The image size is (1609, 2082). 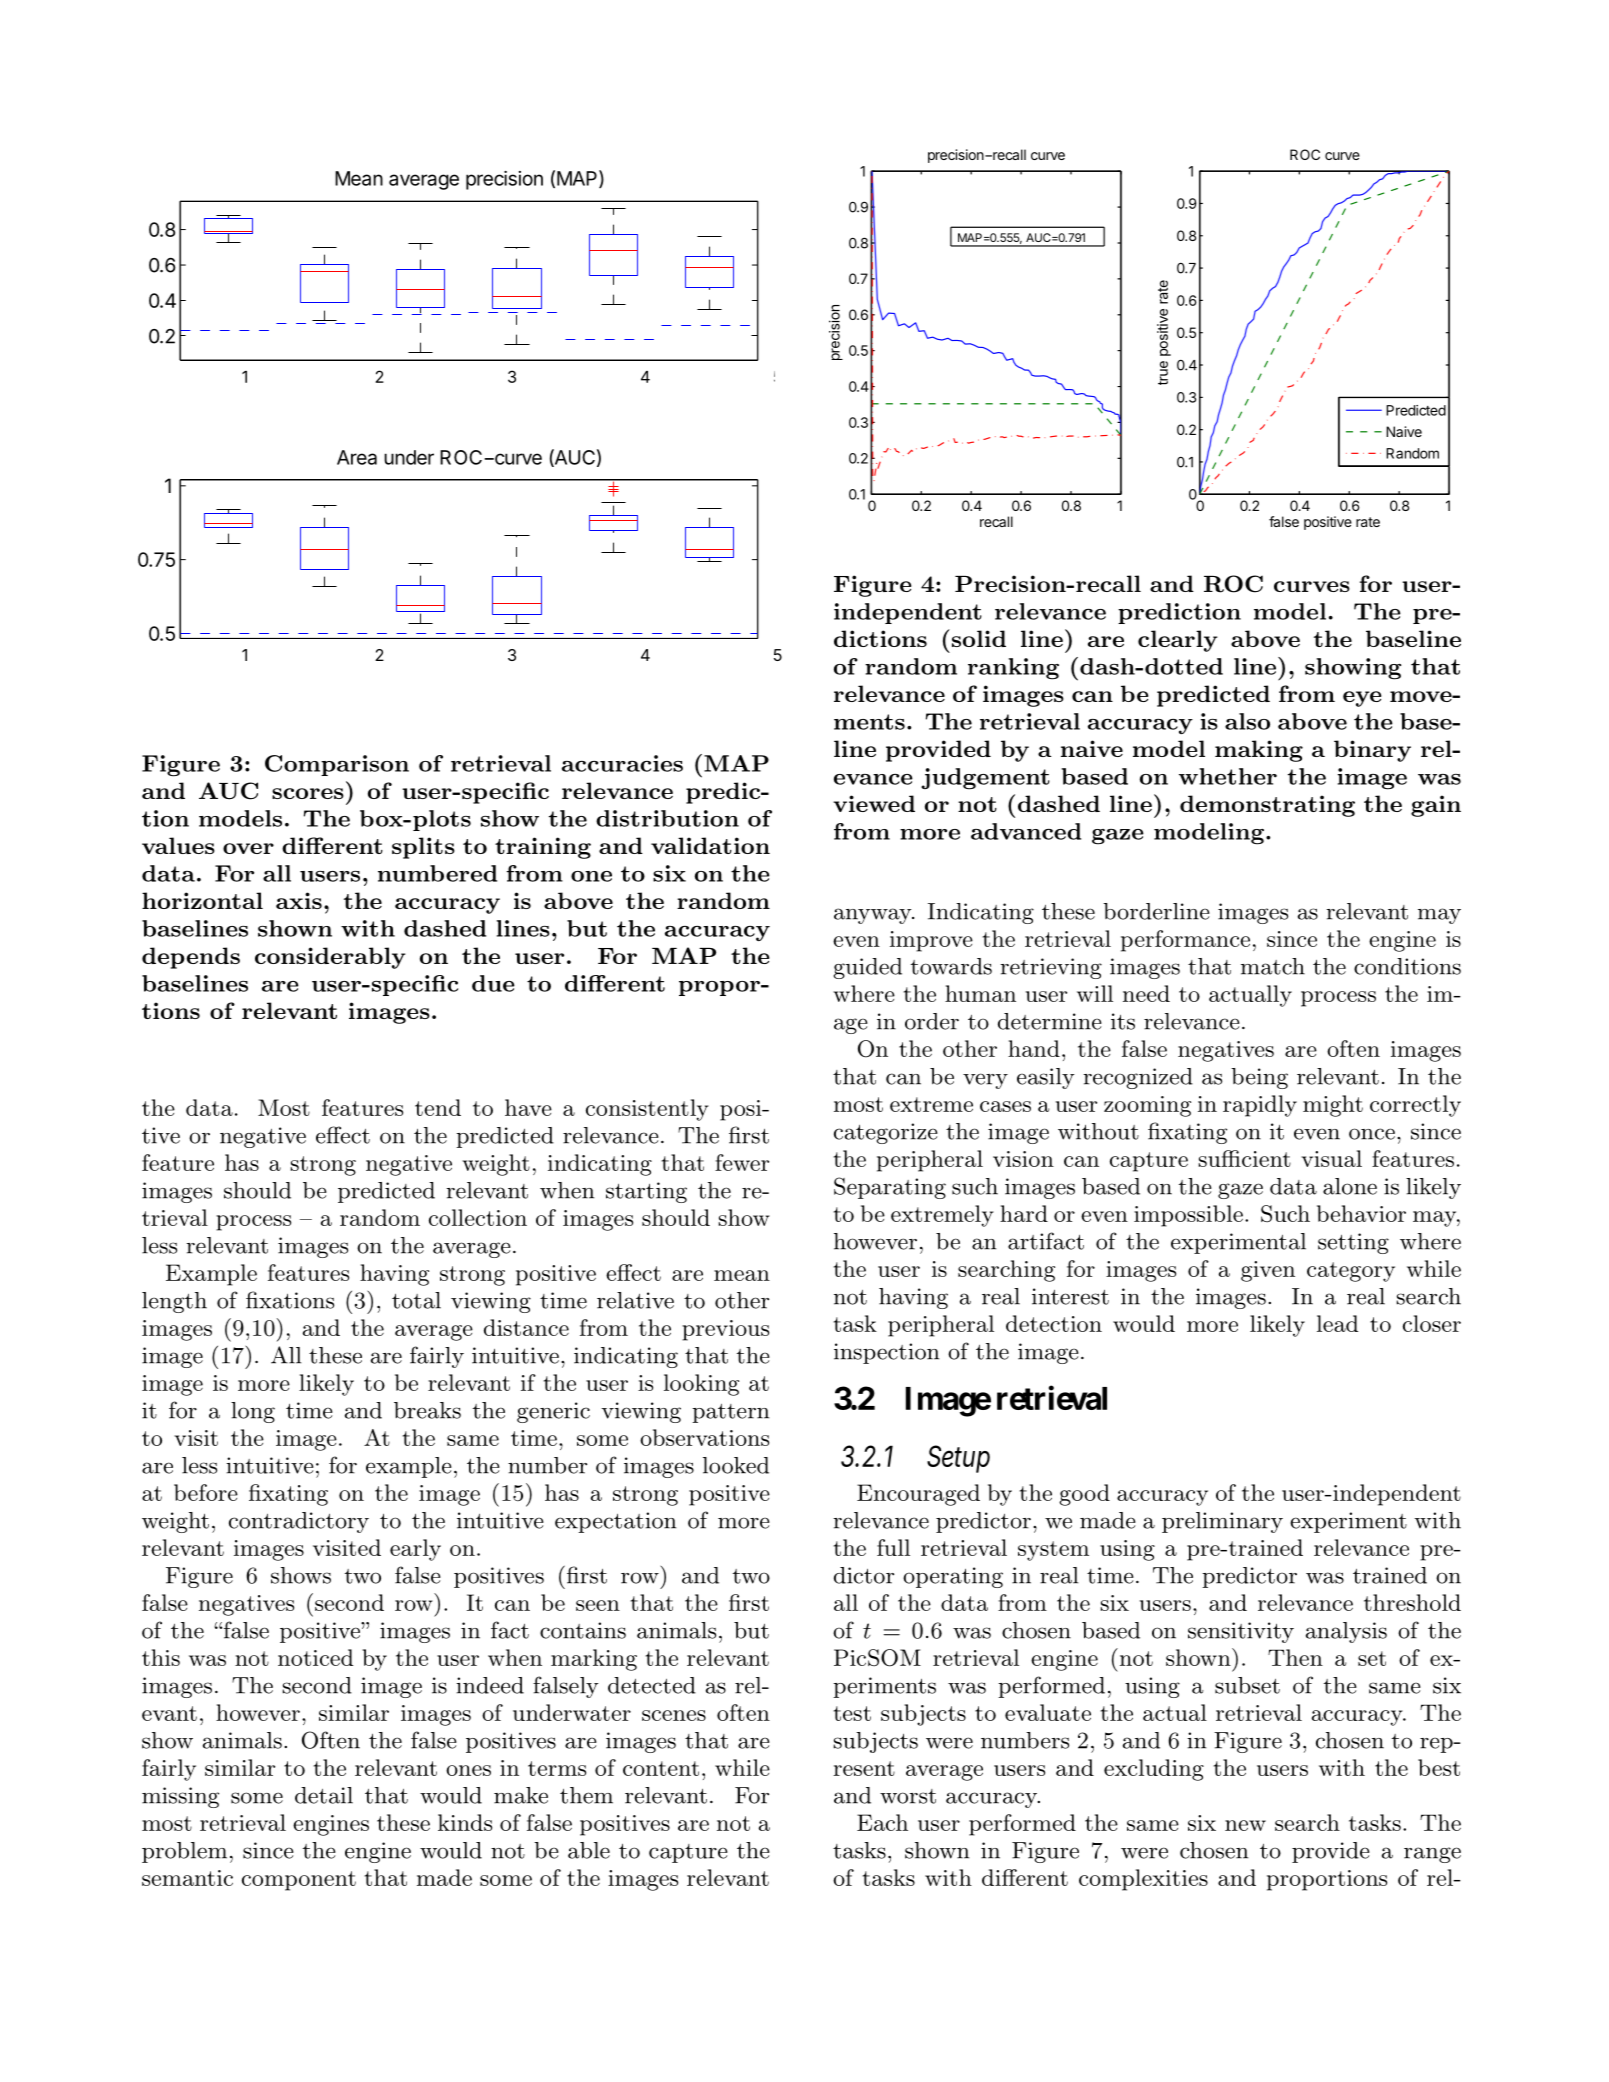 What do you see at coordinates (868, 968) in the document?
I see `guided` at bounding box center [868, 968].
